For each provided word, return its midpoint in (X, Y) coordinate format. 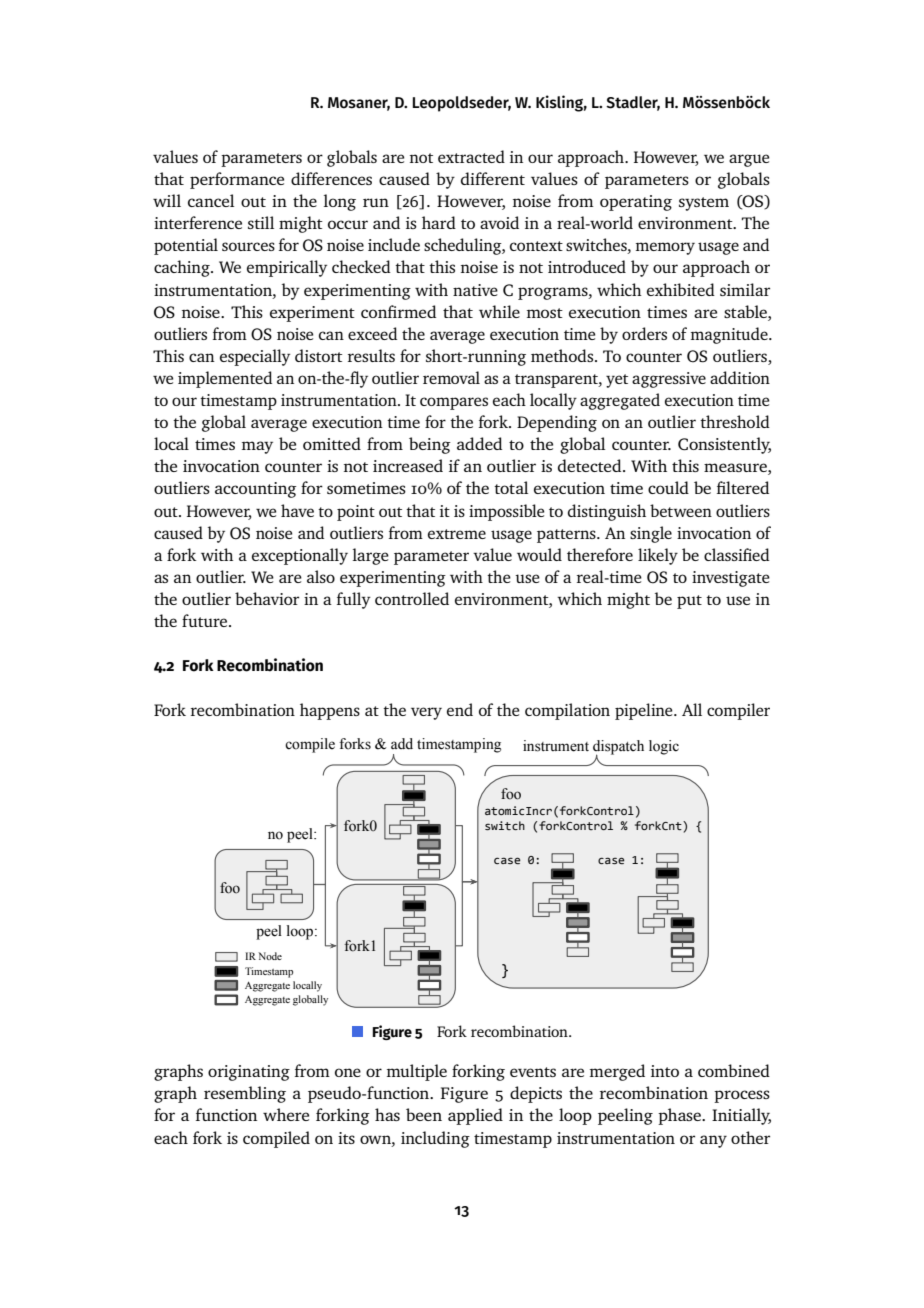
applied (475, 1116)
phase (680, 1116)
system (704, 204)
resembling (245, 1094)
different (493, 178)
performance (237, 180)
